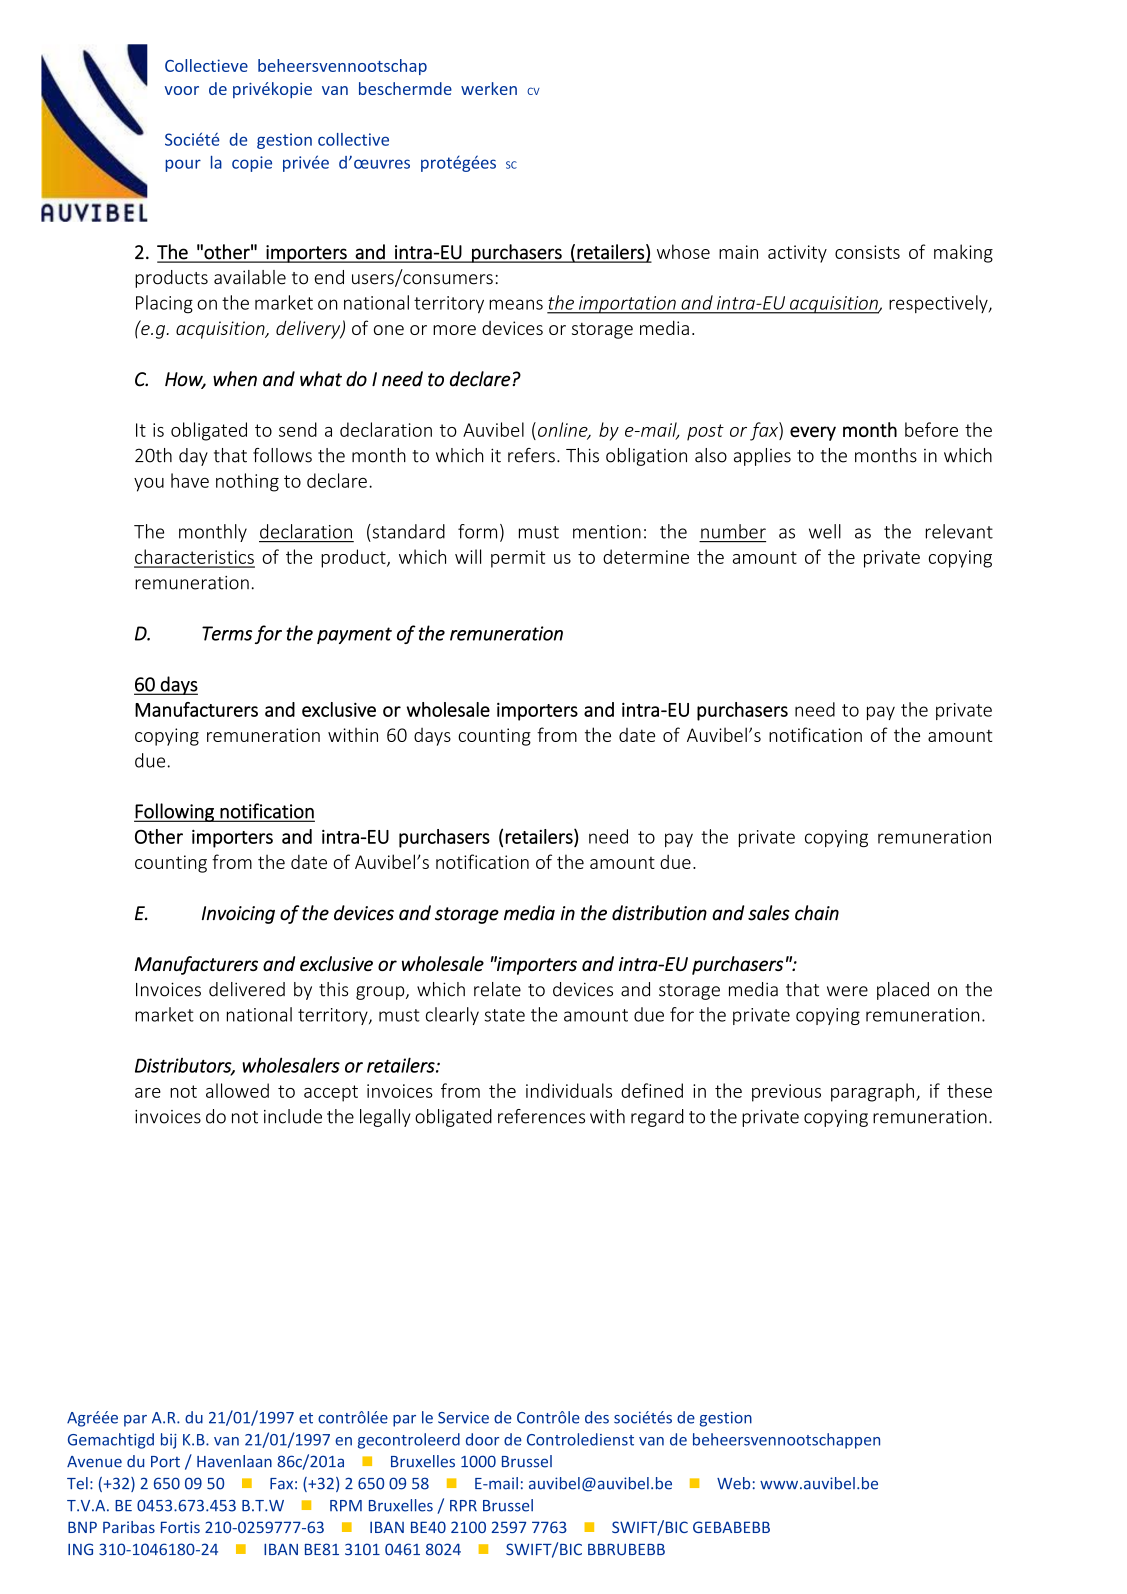 Image resolution: width=1127 pixels, height=1594 pixels. Describe the element at coordinates (659, 913) in the screenshot. I see `distribution` at that location.
